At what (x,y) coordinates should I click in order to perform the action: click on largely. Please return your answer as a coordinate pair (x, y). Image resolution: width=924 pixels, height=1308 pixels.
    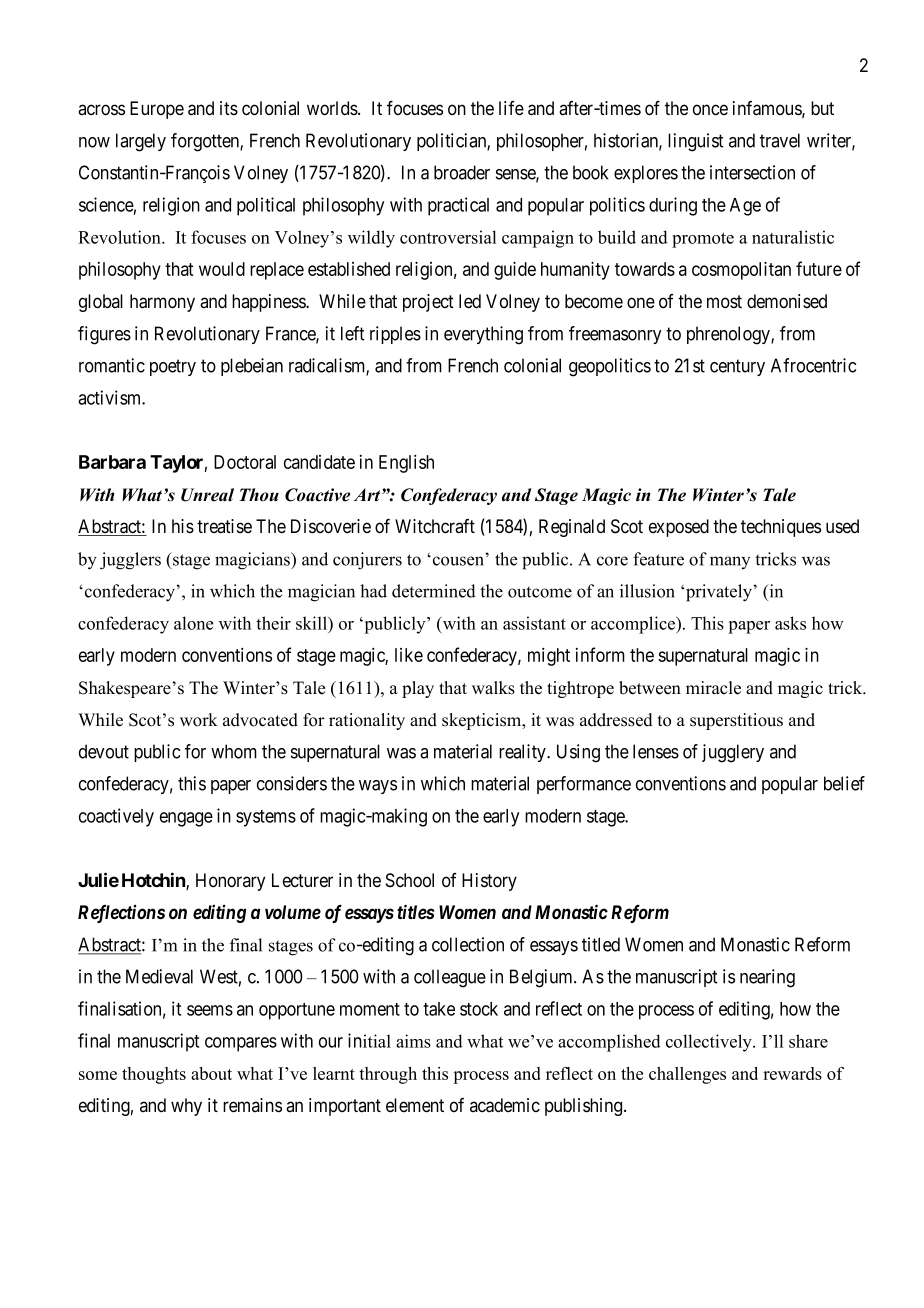
    Looking at the image, I should click on (141, 142).
